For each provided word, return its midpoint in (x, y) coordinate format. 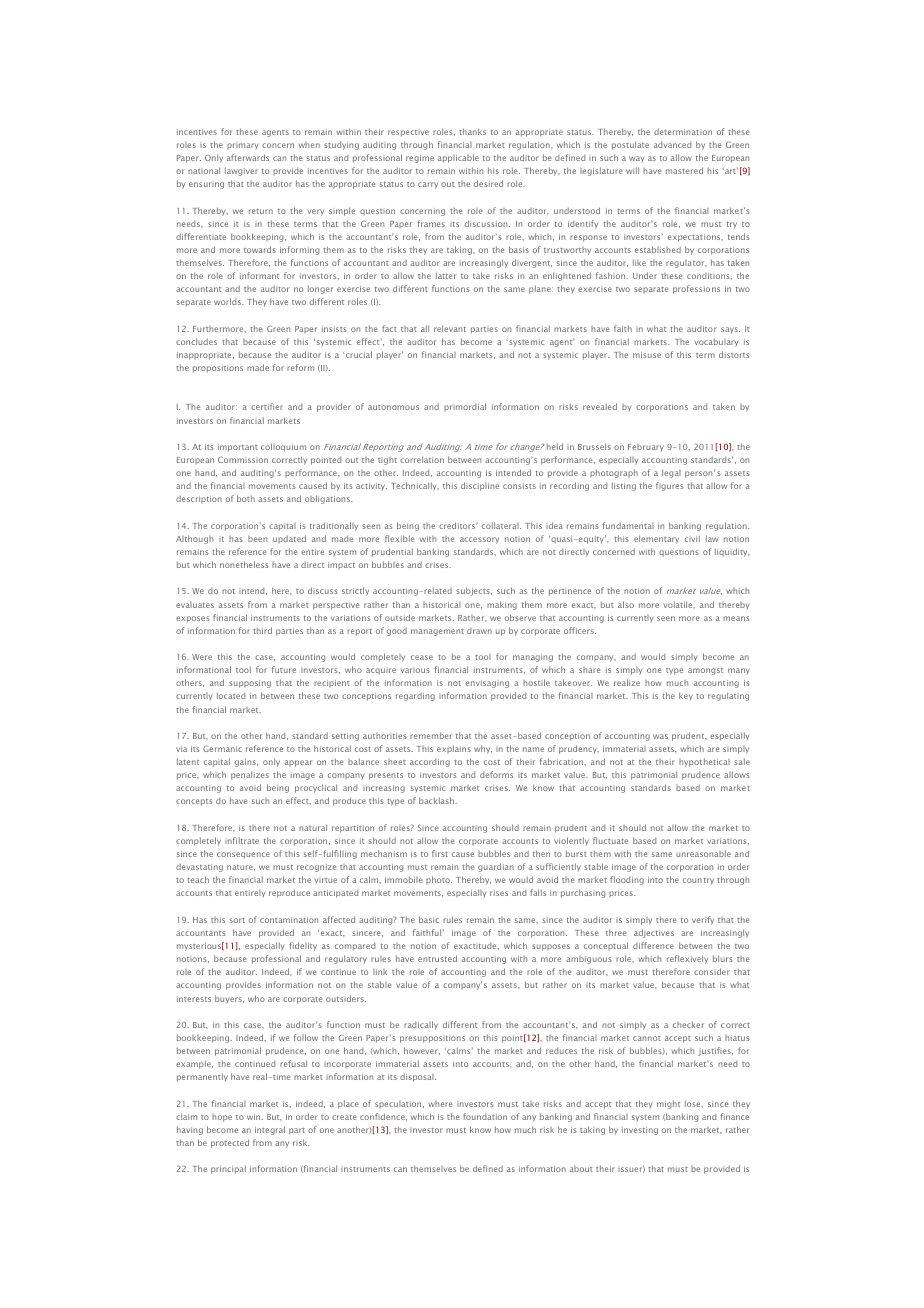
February (646, 448)
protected (230, 1143)
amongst (705, 671)
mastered (684, 170)
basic (429, 919)
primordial (465, 407)
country (698, 881)
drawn (479, 631)
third (262, 630)
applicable (458, 158)
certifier (267, 406)
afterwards (248, 157)
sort (237, 920)
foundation (485, 1116)
